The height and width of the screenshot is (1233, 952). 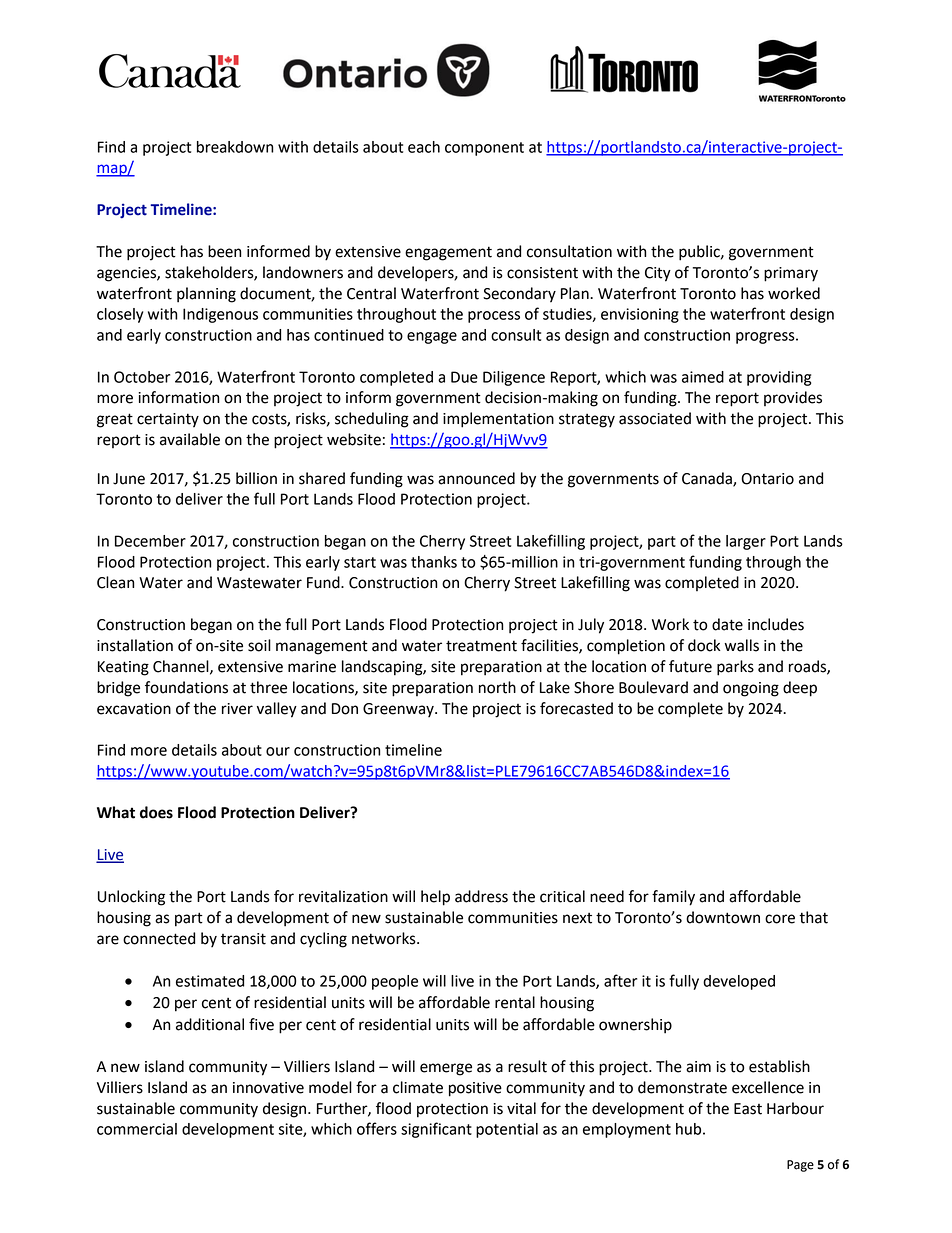 What do you see at coordinates (791, 274) in the screenshot?
I see `primary` at bounding box center [791, 274].
